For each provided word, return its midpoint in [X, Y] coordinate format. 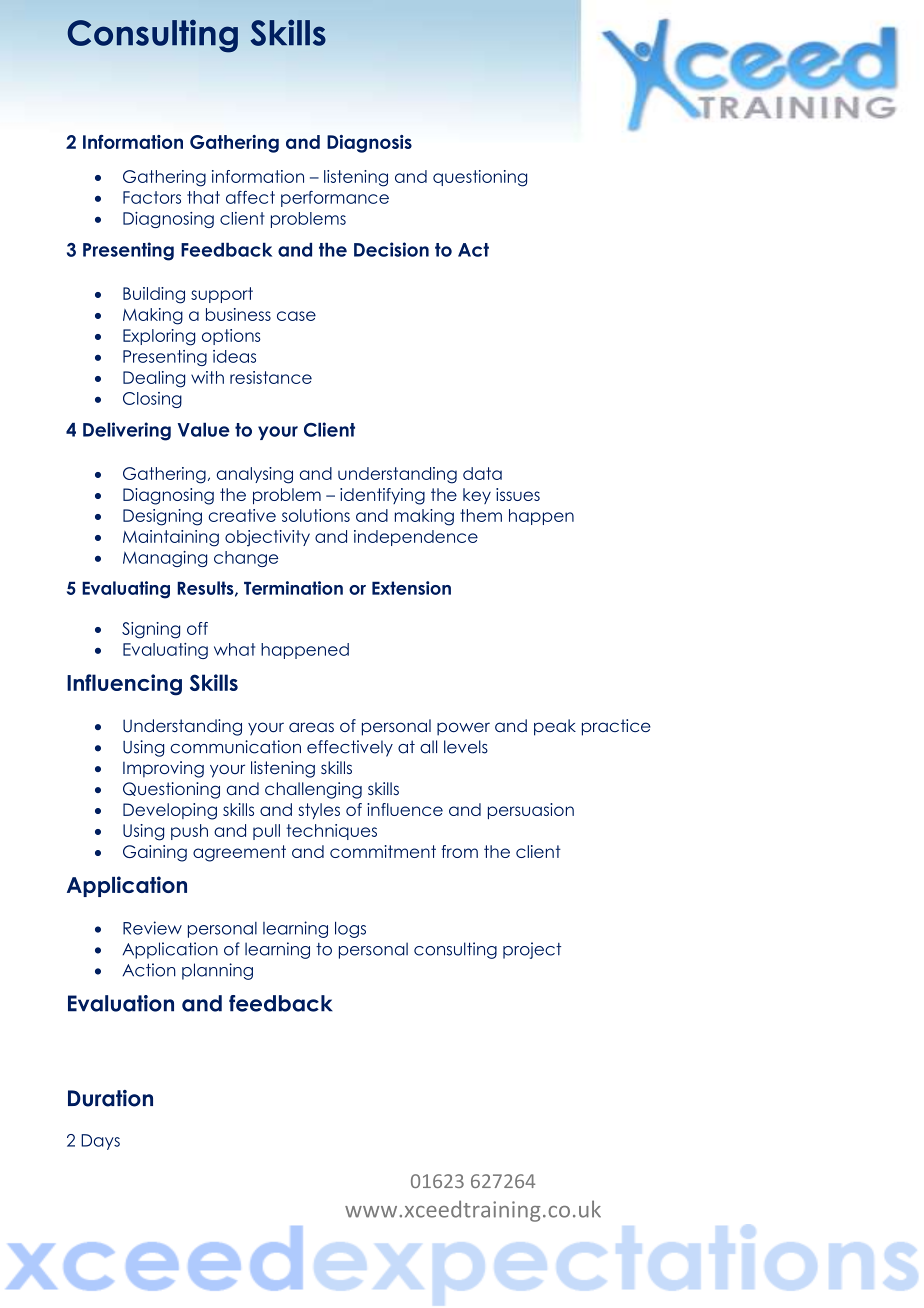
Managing [165, 559]
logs [350, 929]
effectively [350, 748]
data [482, 473]
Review [152, 928]
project [532, 950]
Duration [110, 1098]
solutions [316, 515]
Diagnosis [369, 144]
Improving [163, 769]
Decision [391, 249]
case [296, 316]
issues [518, 494]
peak [555, 727]
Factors [152, 197]
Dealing [154, 379]
